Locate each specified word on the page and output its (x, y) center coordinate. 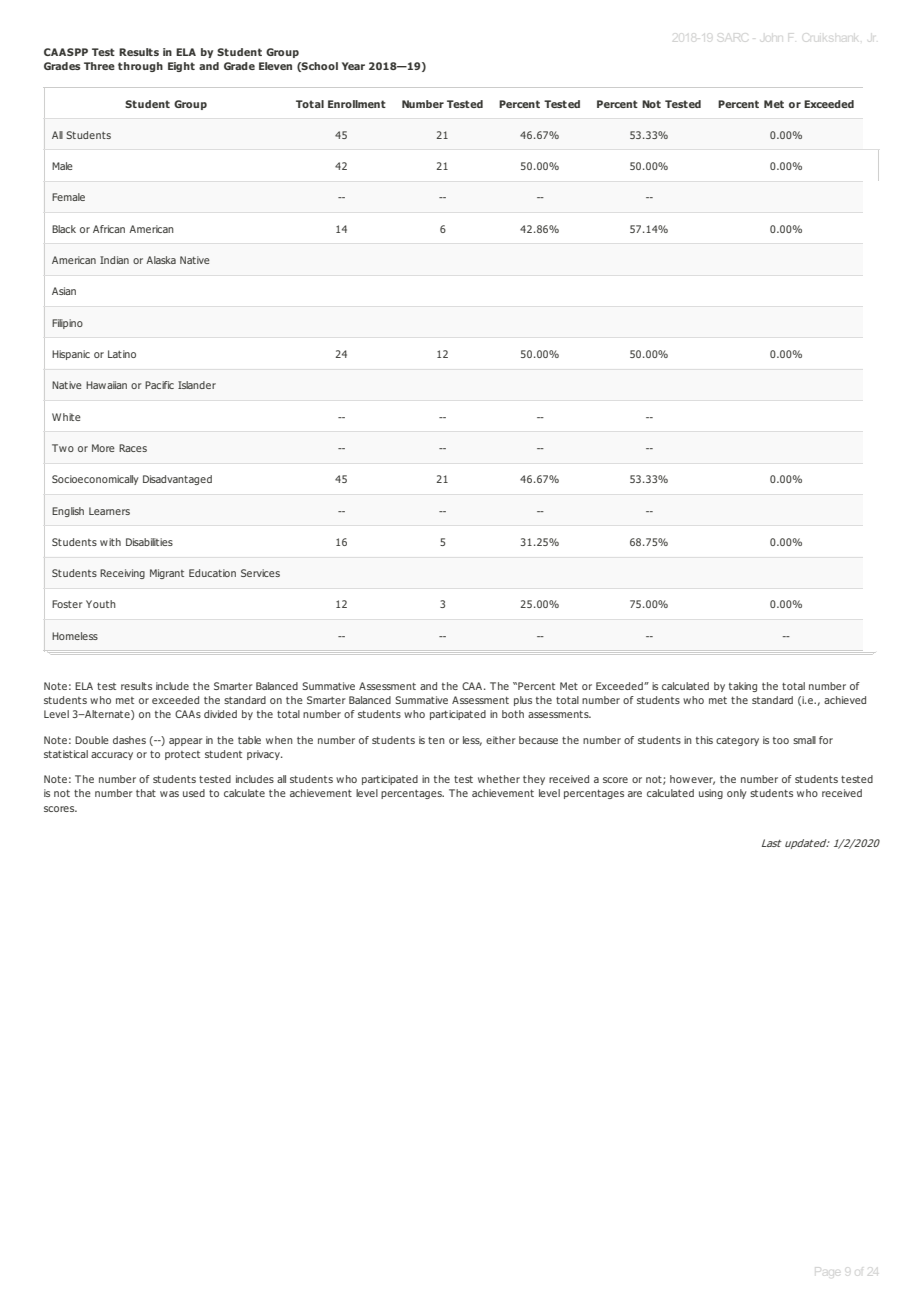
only (737, 794)
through (140, 67)
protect (182, 755)
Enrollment (357, 104)
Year (353, 66)
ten (436, 740)
